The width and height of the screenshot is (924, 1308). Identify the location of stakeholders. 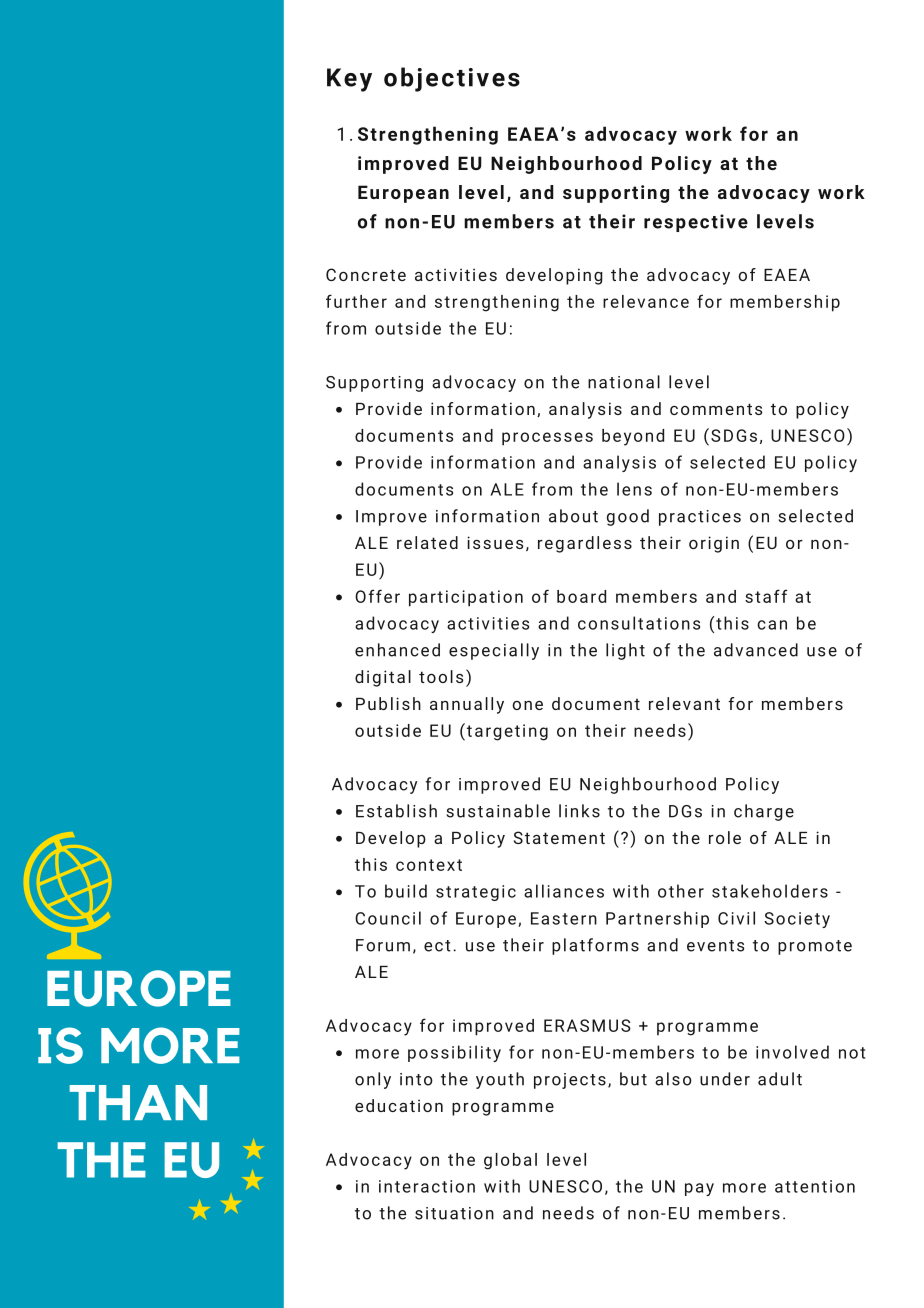
(770, 891).
